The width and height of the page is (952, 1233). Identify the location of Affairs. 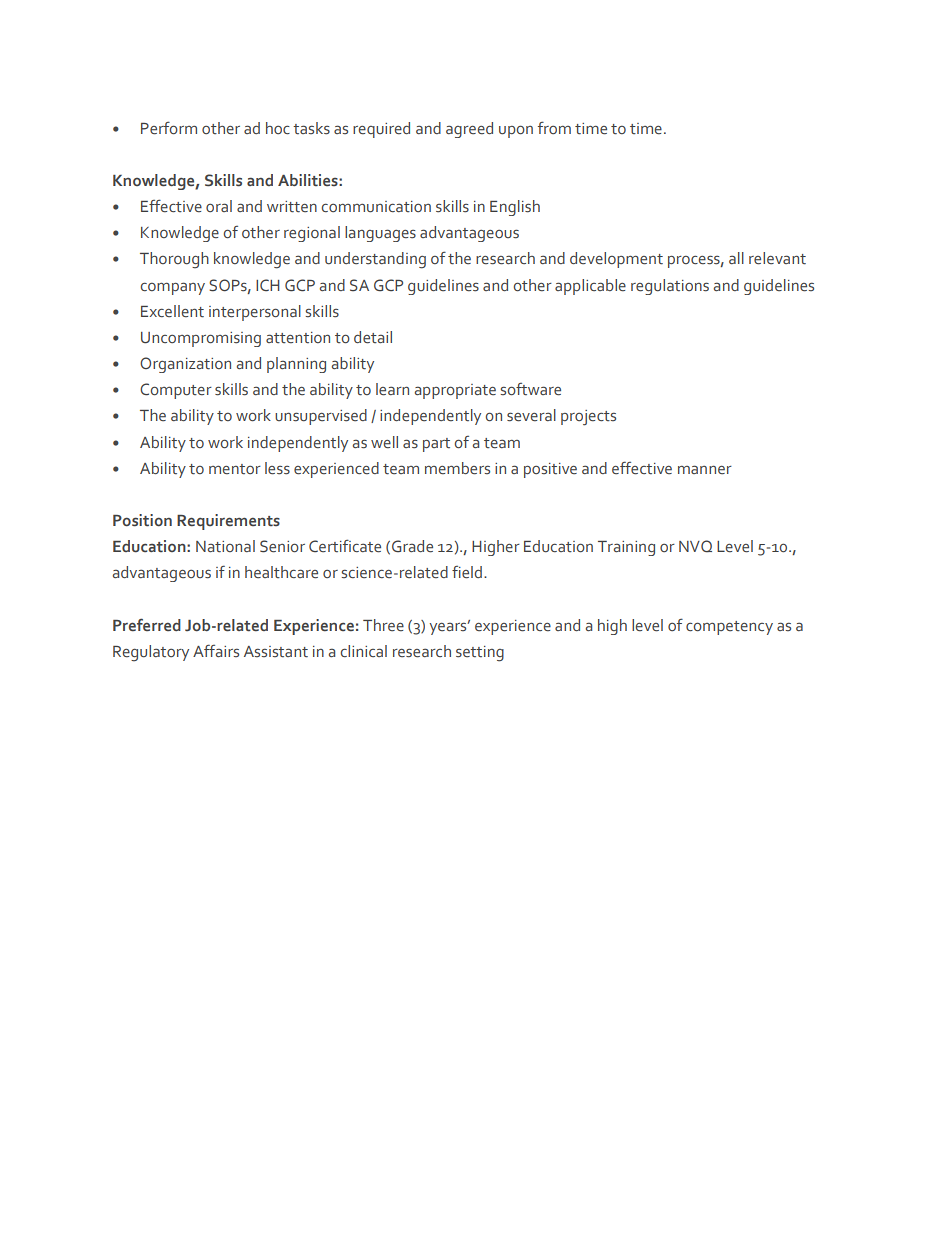
(216, 650).
